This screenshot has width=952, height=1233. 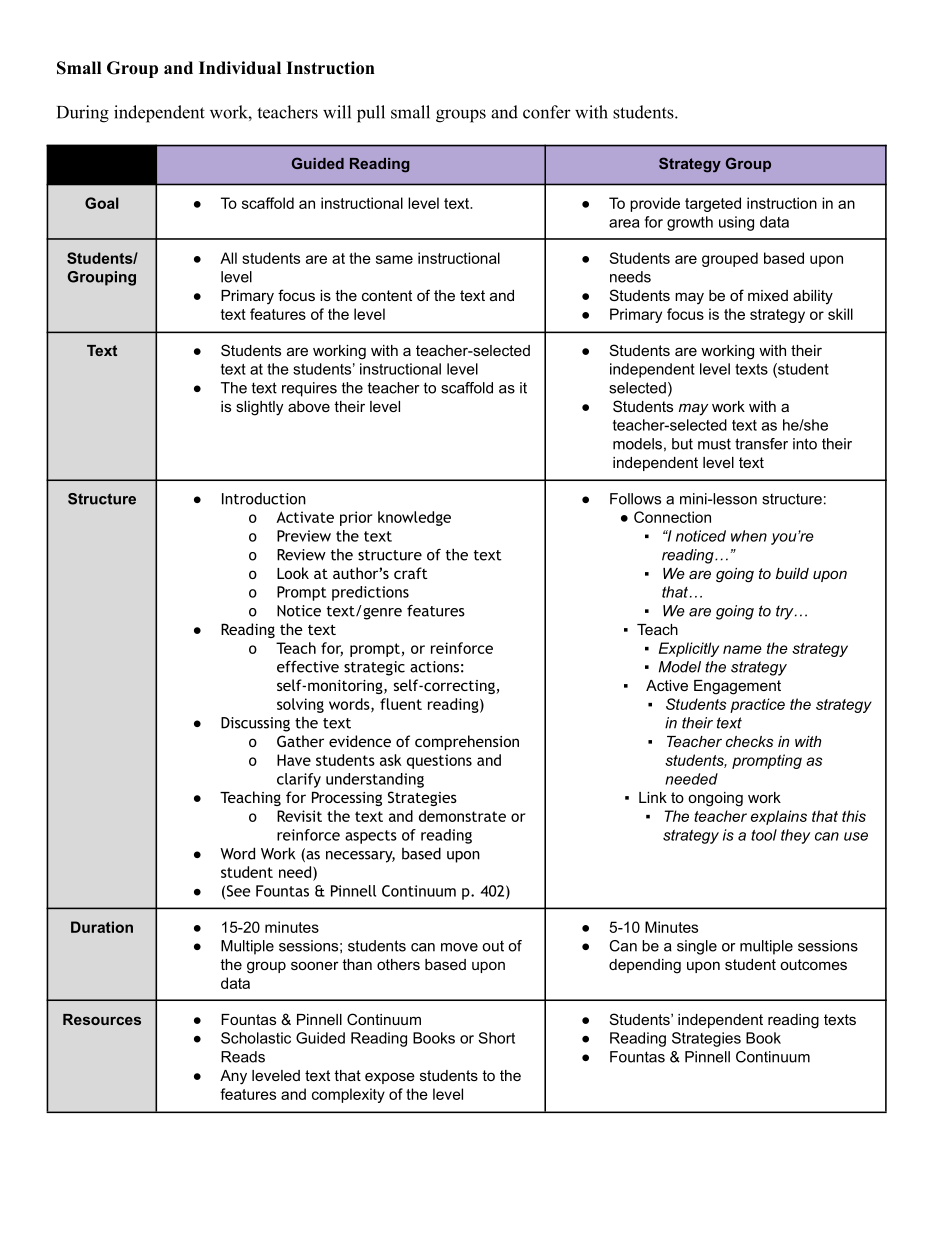 I want to click on build, so click(x=792, y=573).
